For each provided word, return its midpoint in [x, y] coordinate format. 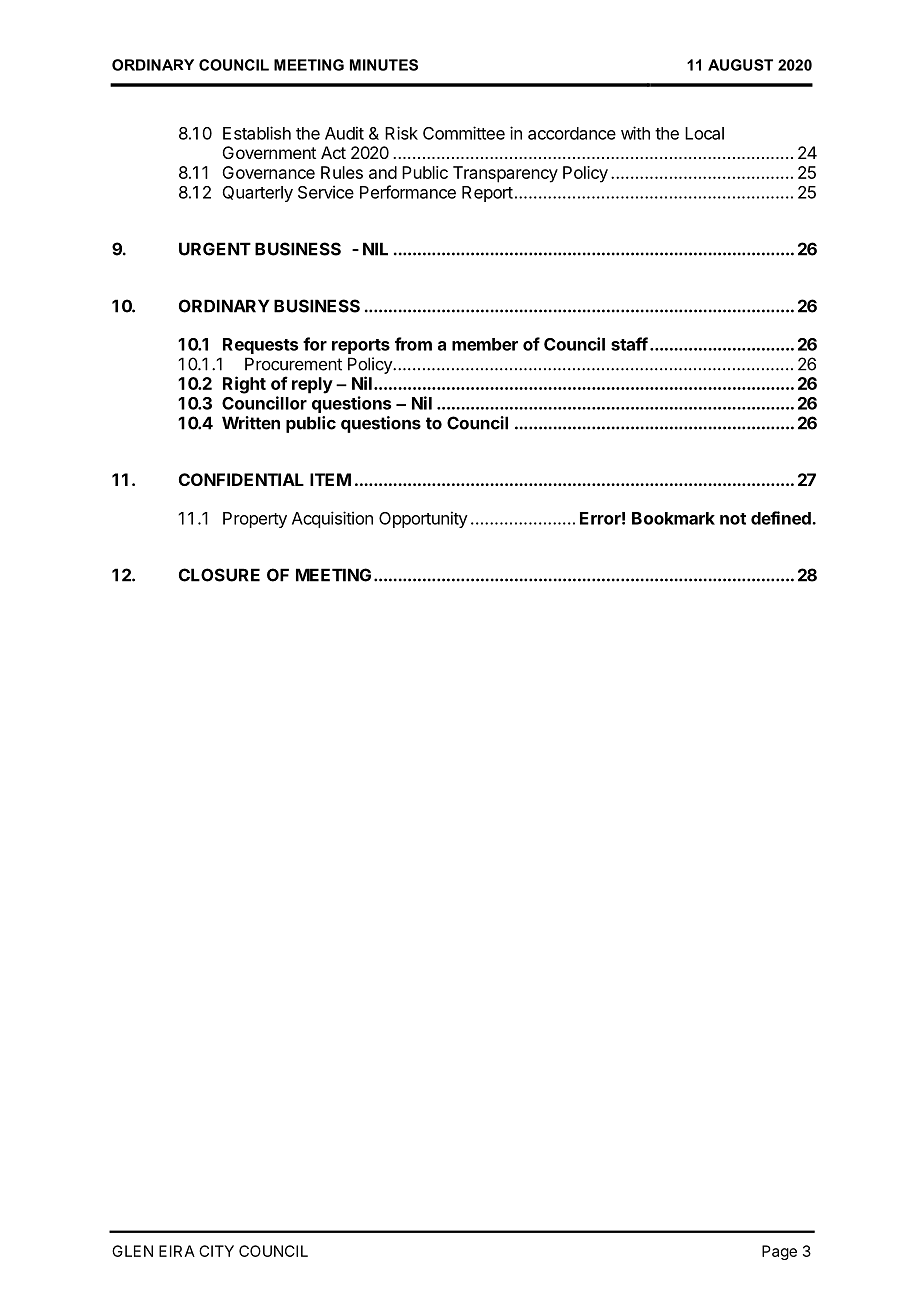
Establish [257, 133]
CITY [216, 1251]
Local [704, 133]
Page [779, 1252]
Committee [464, 133]
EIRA [177, 1251]
